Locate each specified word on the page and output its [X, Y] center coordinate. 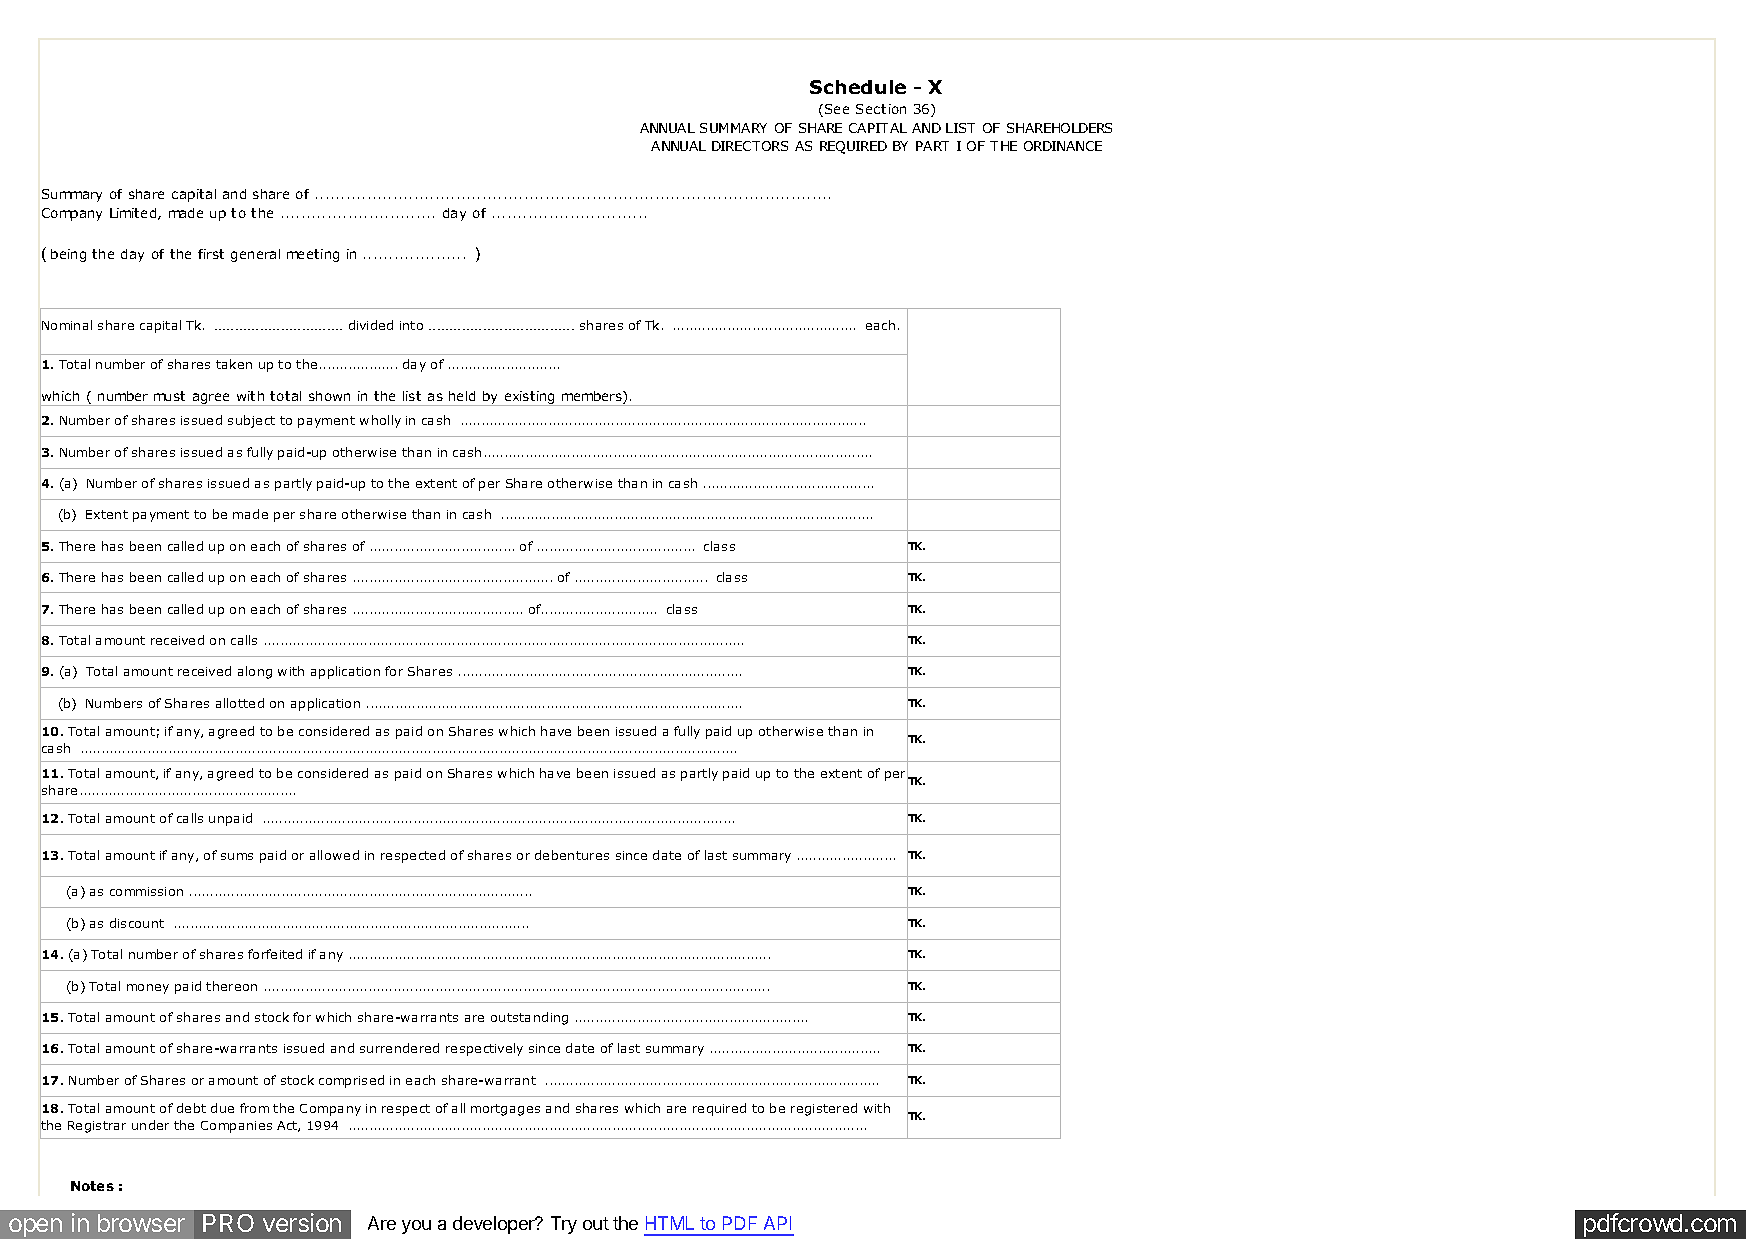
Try [564, 1225]
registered [824, 1109]
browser [141, 1223]
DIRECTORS [750, 146]
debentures [572, 855]
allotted [240, 703]
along [255, 672]
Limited [134, 214]
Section [881, 109]
